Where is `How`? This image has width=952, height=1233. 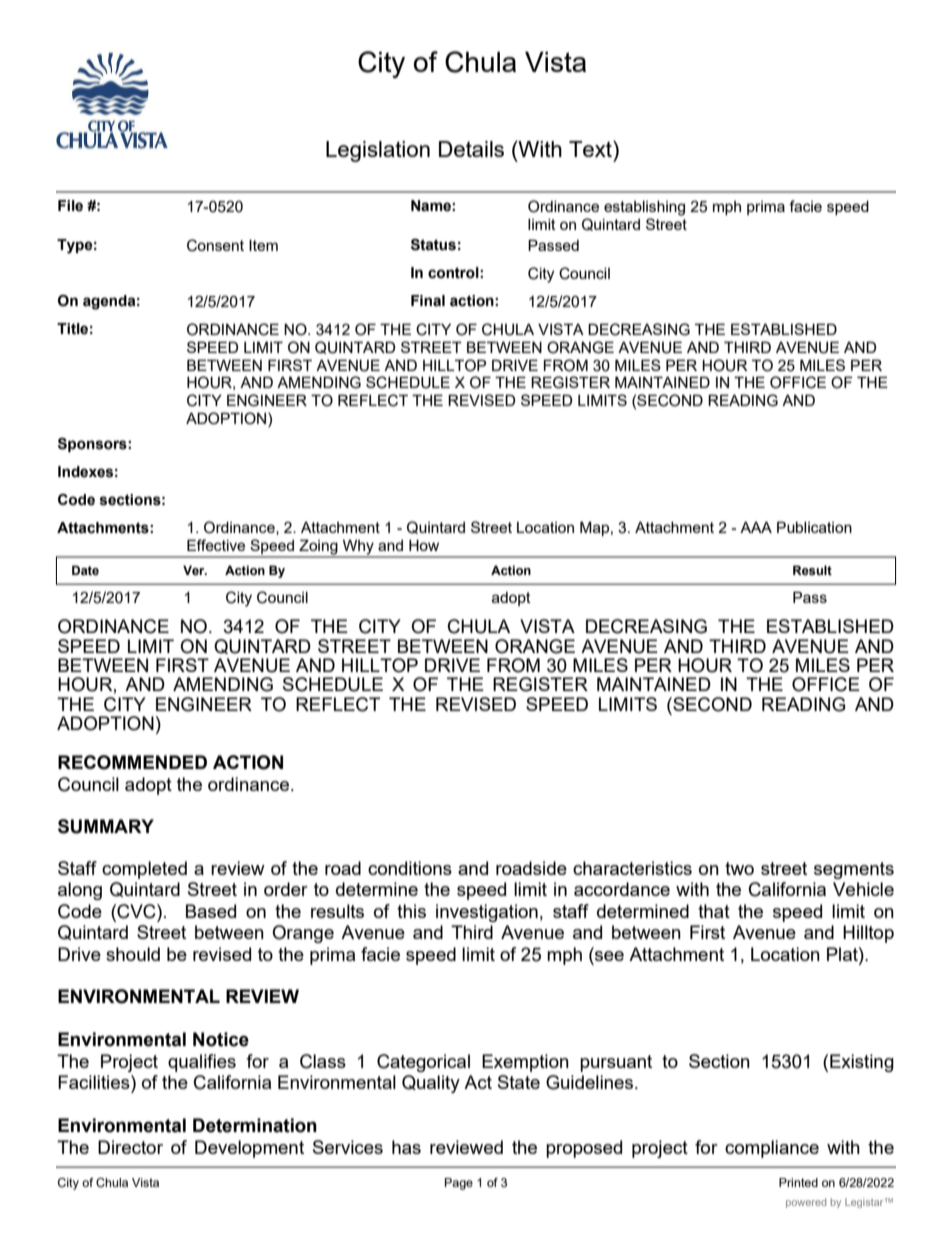 How is located at coordinates (424, 545).
